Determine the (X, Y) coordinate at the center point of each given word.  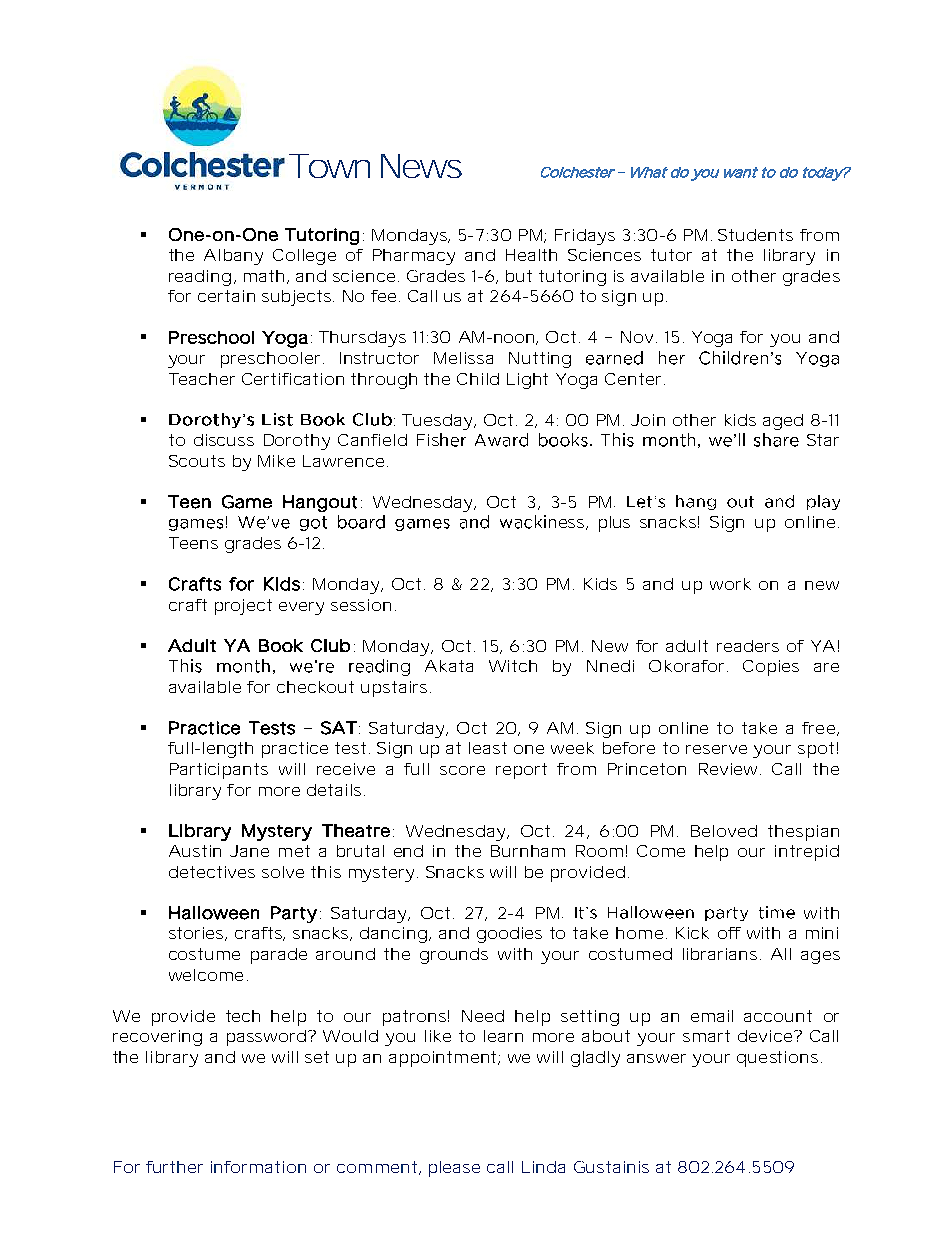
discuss (224, 440)
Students (755, 235)
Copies (771, 668)
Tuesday (439, 422)
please (454, 1169)
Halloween (214, 913)
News (421, 166)
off (729, 933)
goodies (509, 935)
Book (281, 645)
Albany (233, 257)
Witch (513, 666)
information (258, 1167)
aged (783, 422)
